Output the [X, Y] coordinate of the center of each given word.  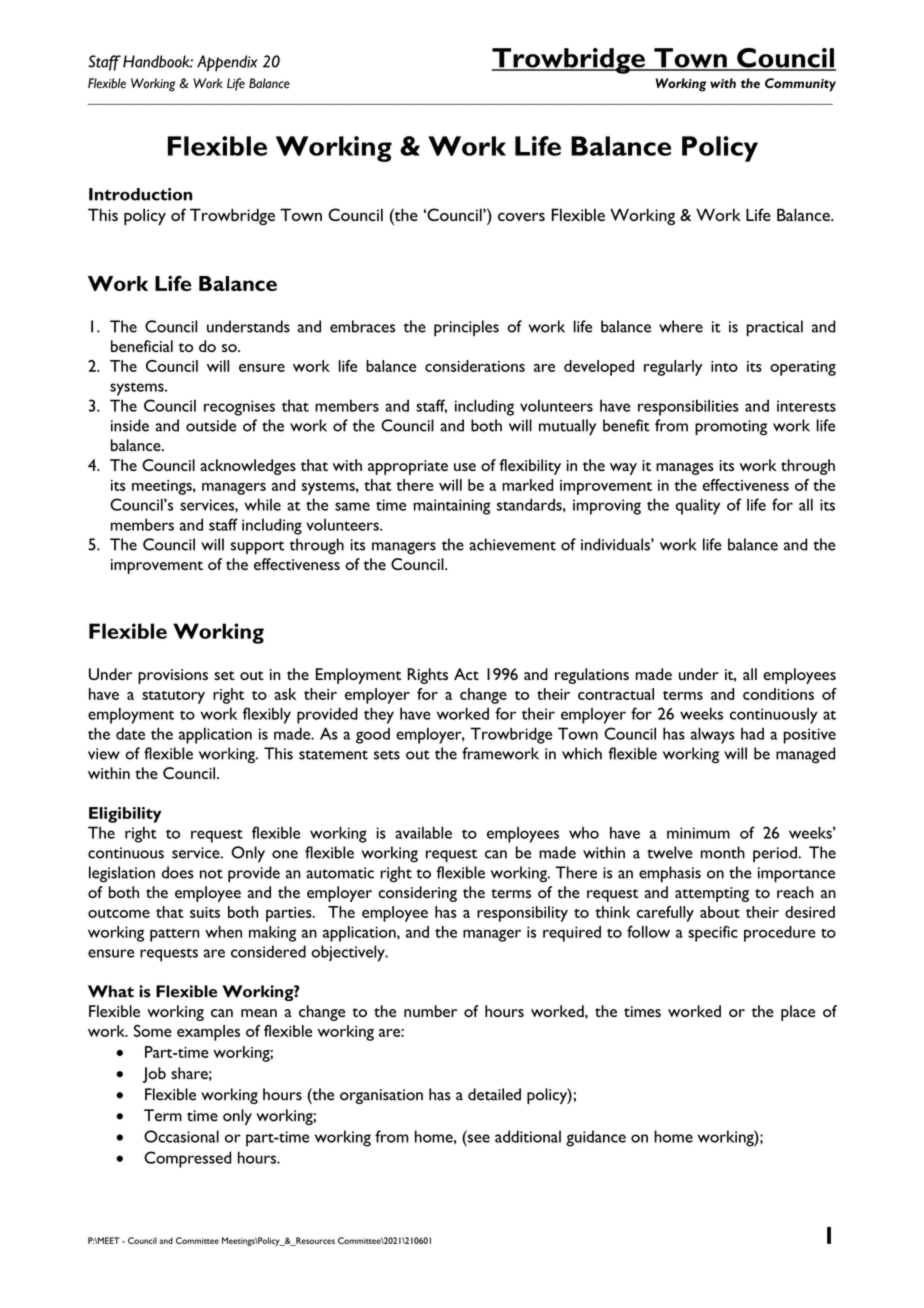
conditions [778, 694]
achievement [512, 544]
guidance [596, 1138]
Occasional [181, 1136]
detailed [494, 1094]
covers [521, 216]
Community [800, 85]
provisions [173, 676]
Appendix [227, 63]
